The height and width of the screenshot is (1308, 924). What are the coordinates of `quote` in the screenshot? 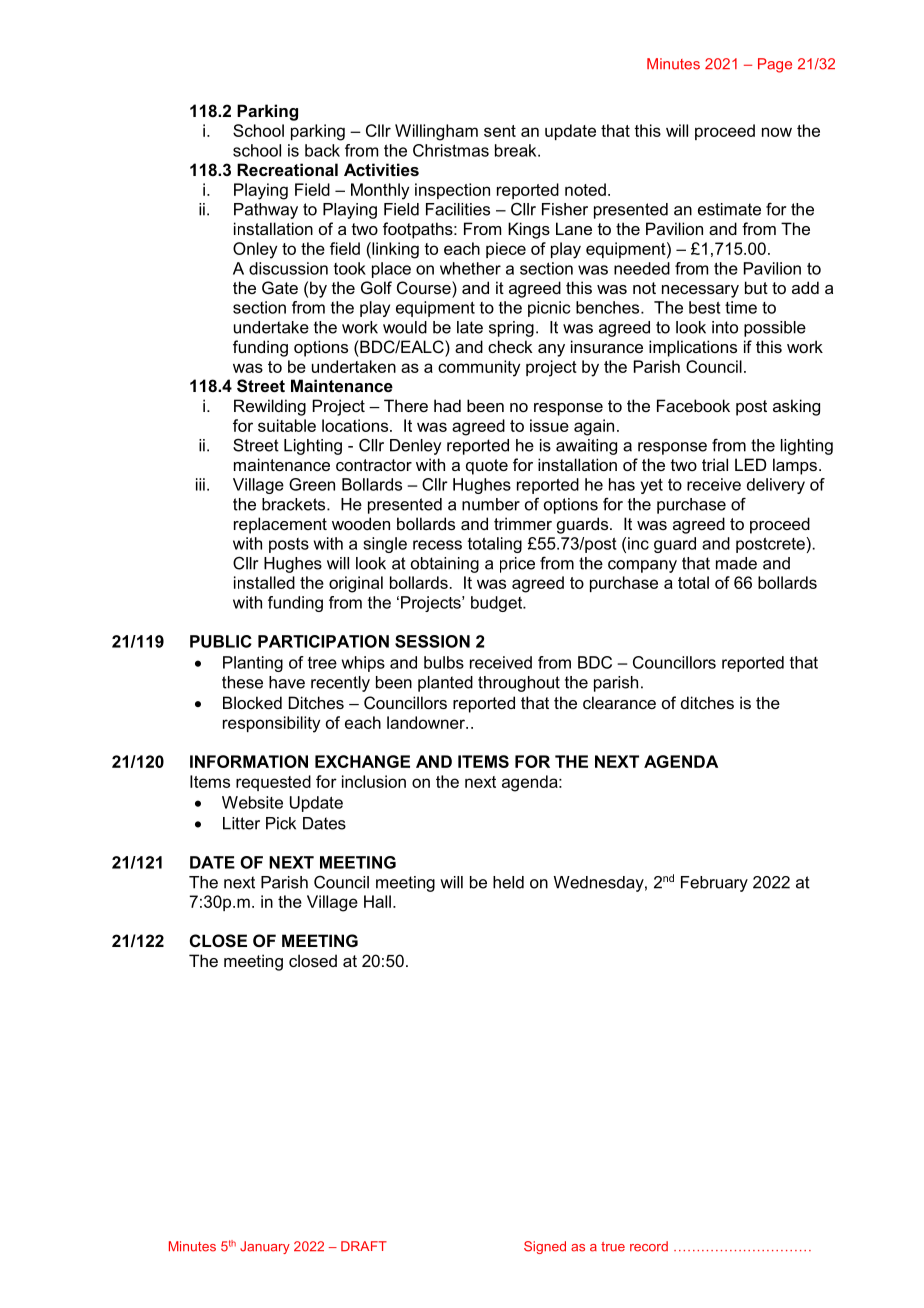 It's located at (487, 467).
